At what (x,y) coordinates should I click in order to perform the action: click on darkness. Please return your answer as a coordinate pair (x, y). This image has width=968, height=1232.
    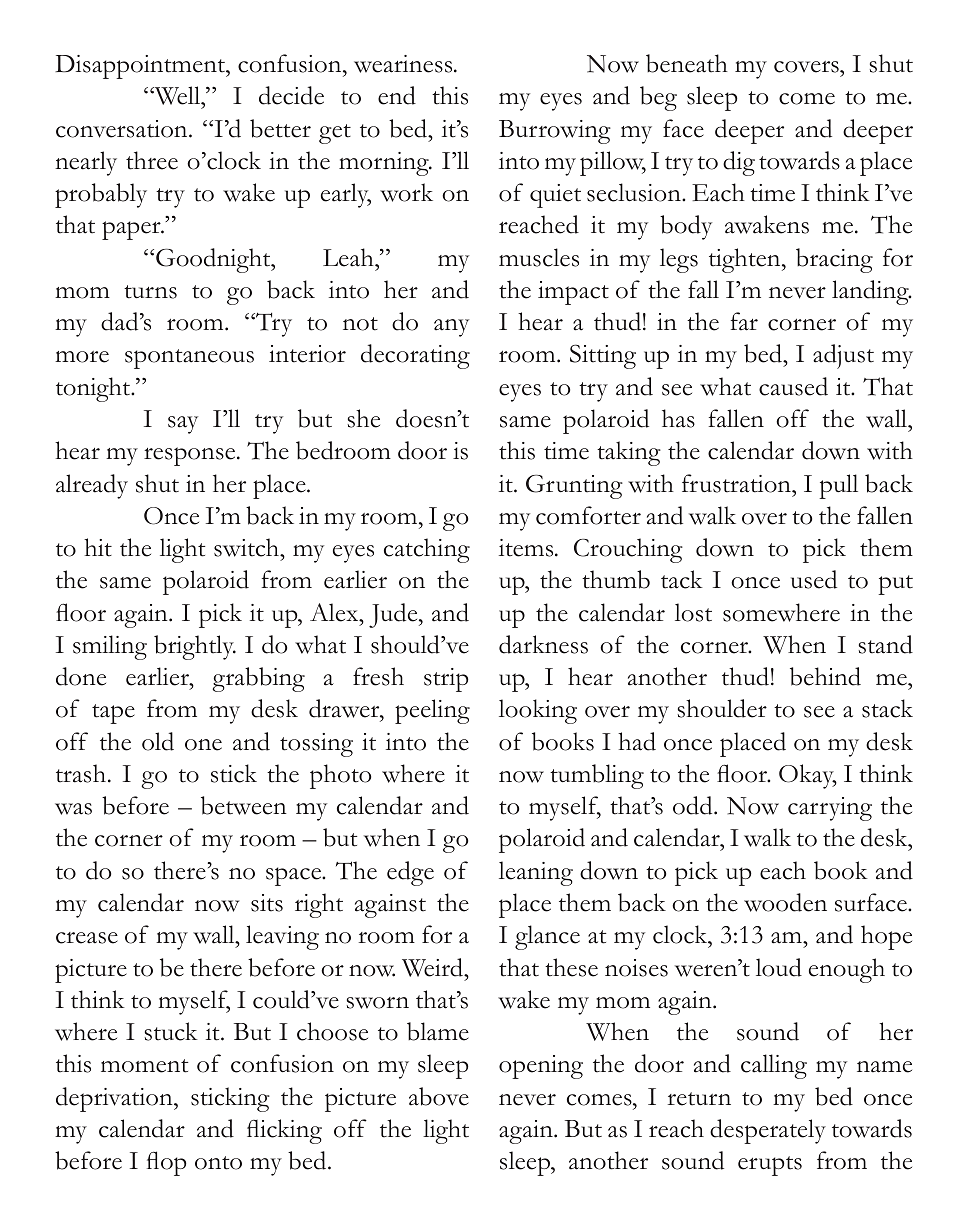
    Looking at the image, I should click on (543, 644).
